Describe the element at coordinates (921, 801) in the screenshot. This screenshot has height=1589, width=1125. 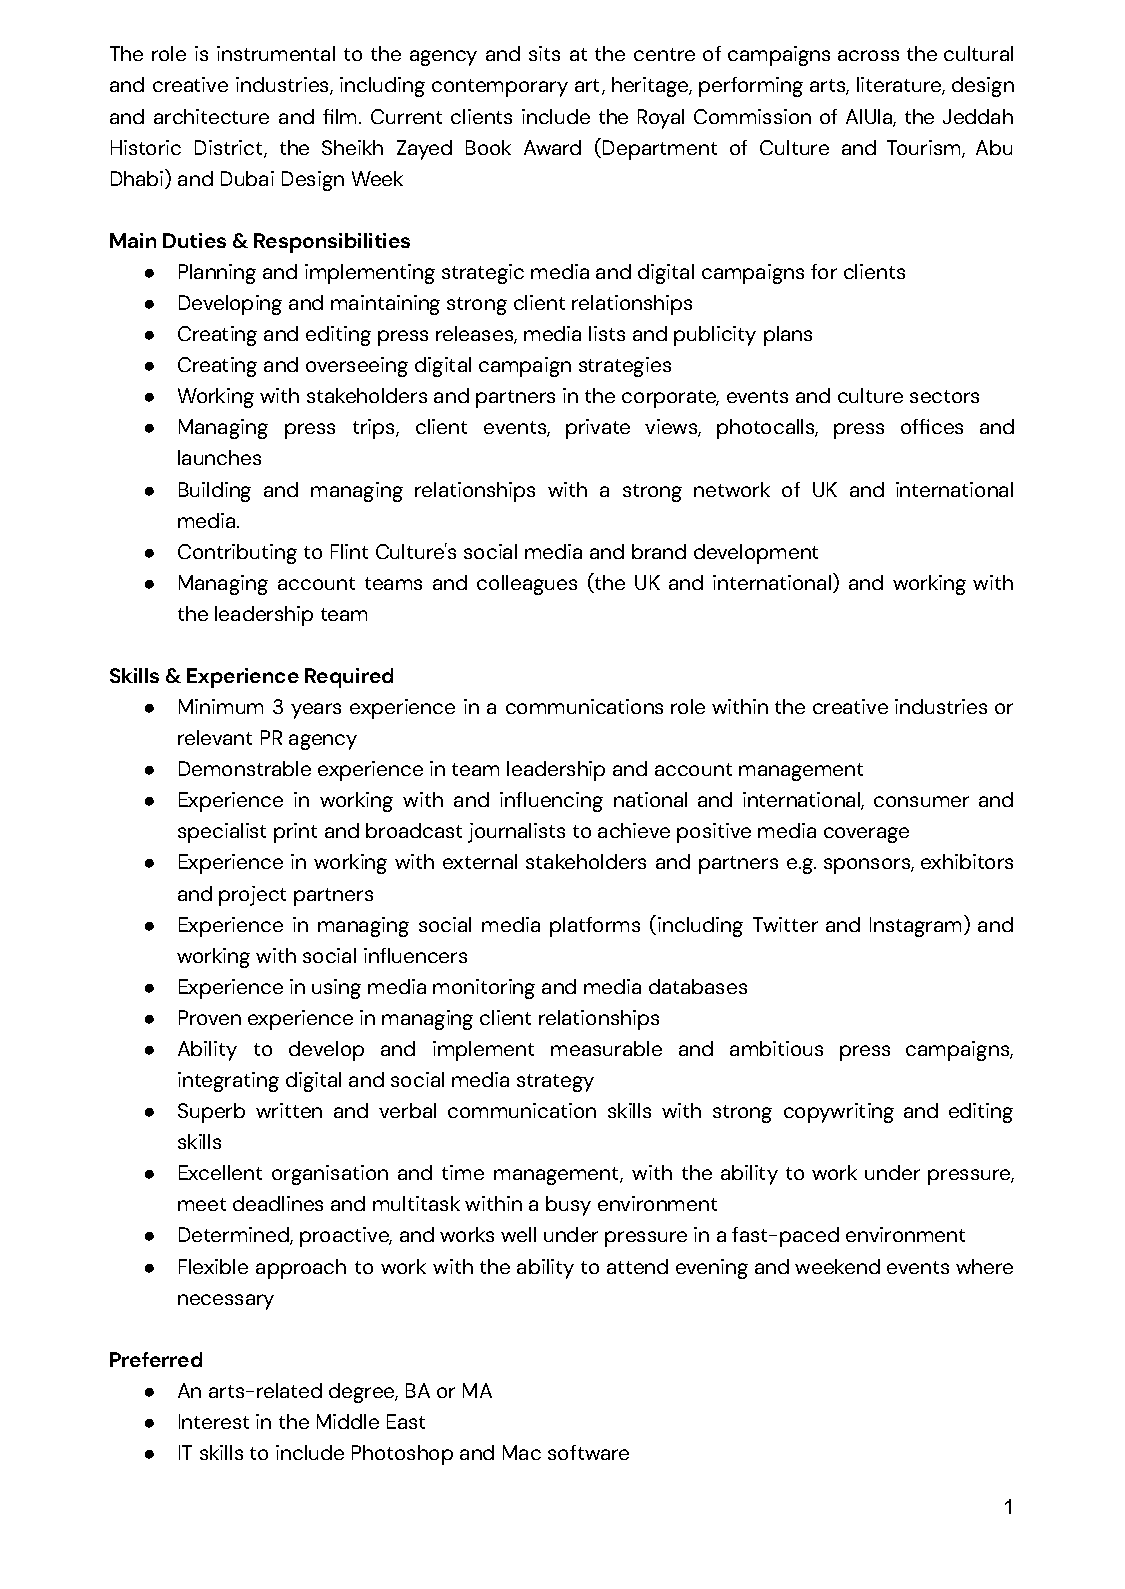
I see `consumer` at that location.
